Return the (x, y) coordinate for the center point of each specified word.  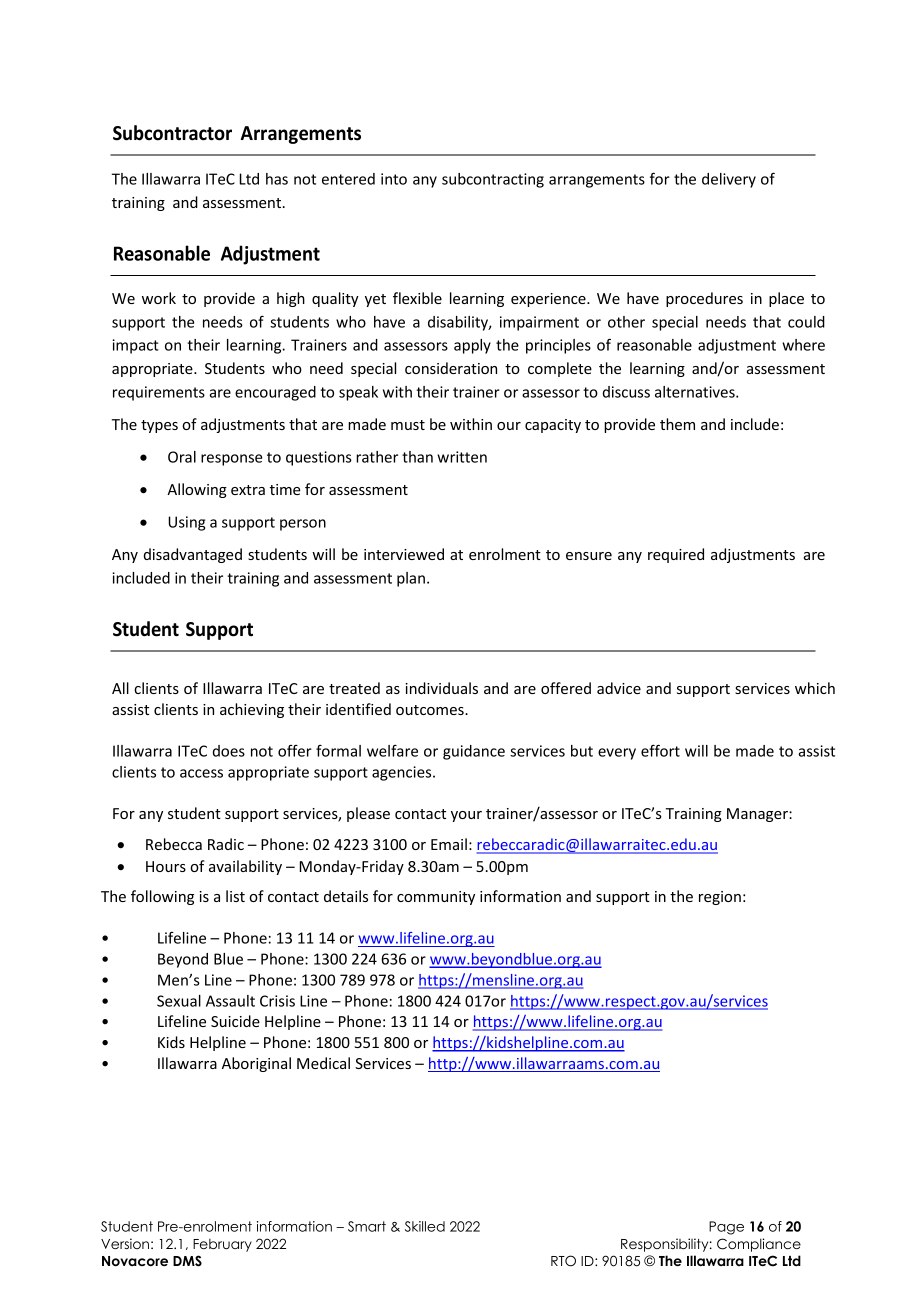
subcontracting (493, 180)
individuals (441, 688)
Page (726, 1228)
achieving (252, 710)
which (815, 688)
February (222, 1245)
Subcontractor (172, 133)
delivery (729, 180)
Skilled (425, 1226)
